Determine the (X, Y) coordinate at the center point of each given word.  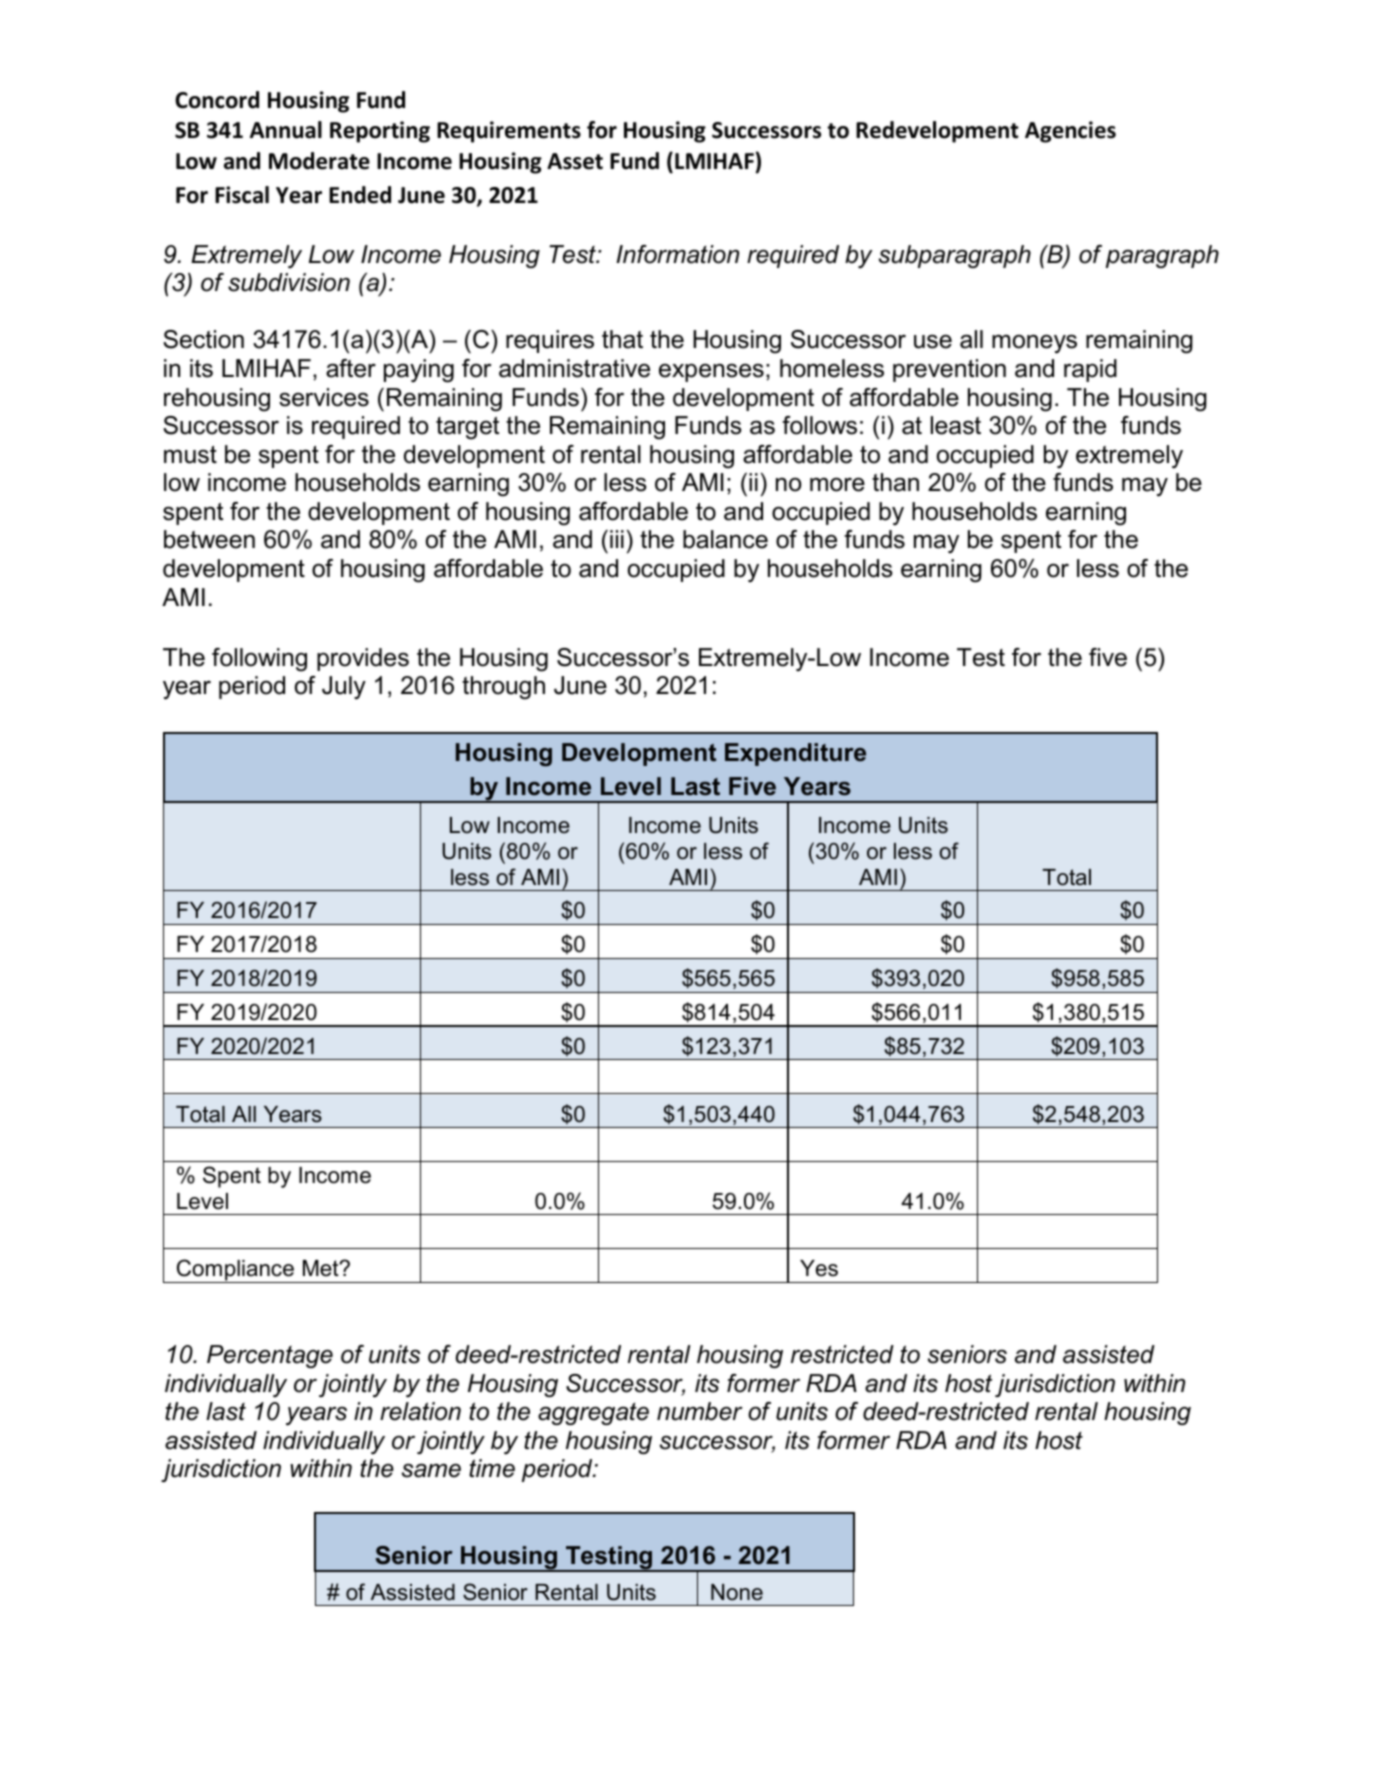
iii (617, 539)
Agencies (1070, 132)
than (895, 482)
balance (725, 539)
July (344, 688)
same (431, 1470)
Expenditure (795, 754)
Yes (819, 1268)
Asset (575, 161)
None (737, 1592)
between (209, 539)
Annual (286, 130)
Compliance (235, 1271)
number (700, 1411)
